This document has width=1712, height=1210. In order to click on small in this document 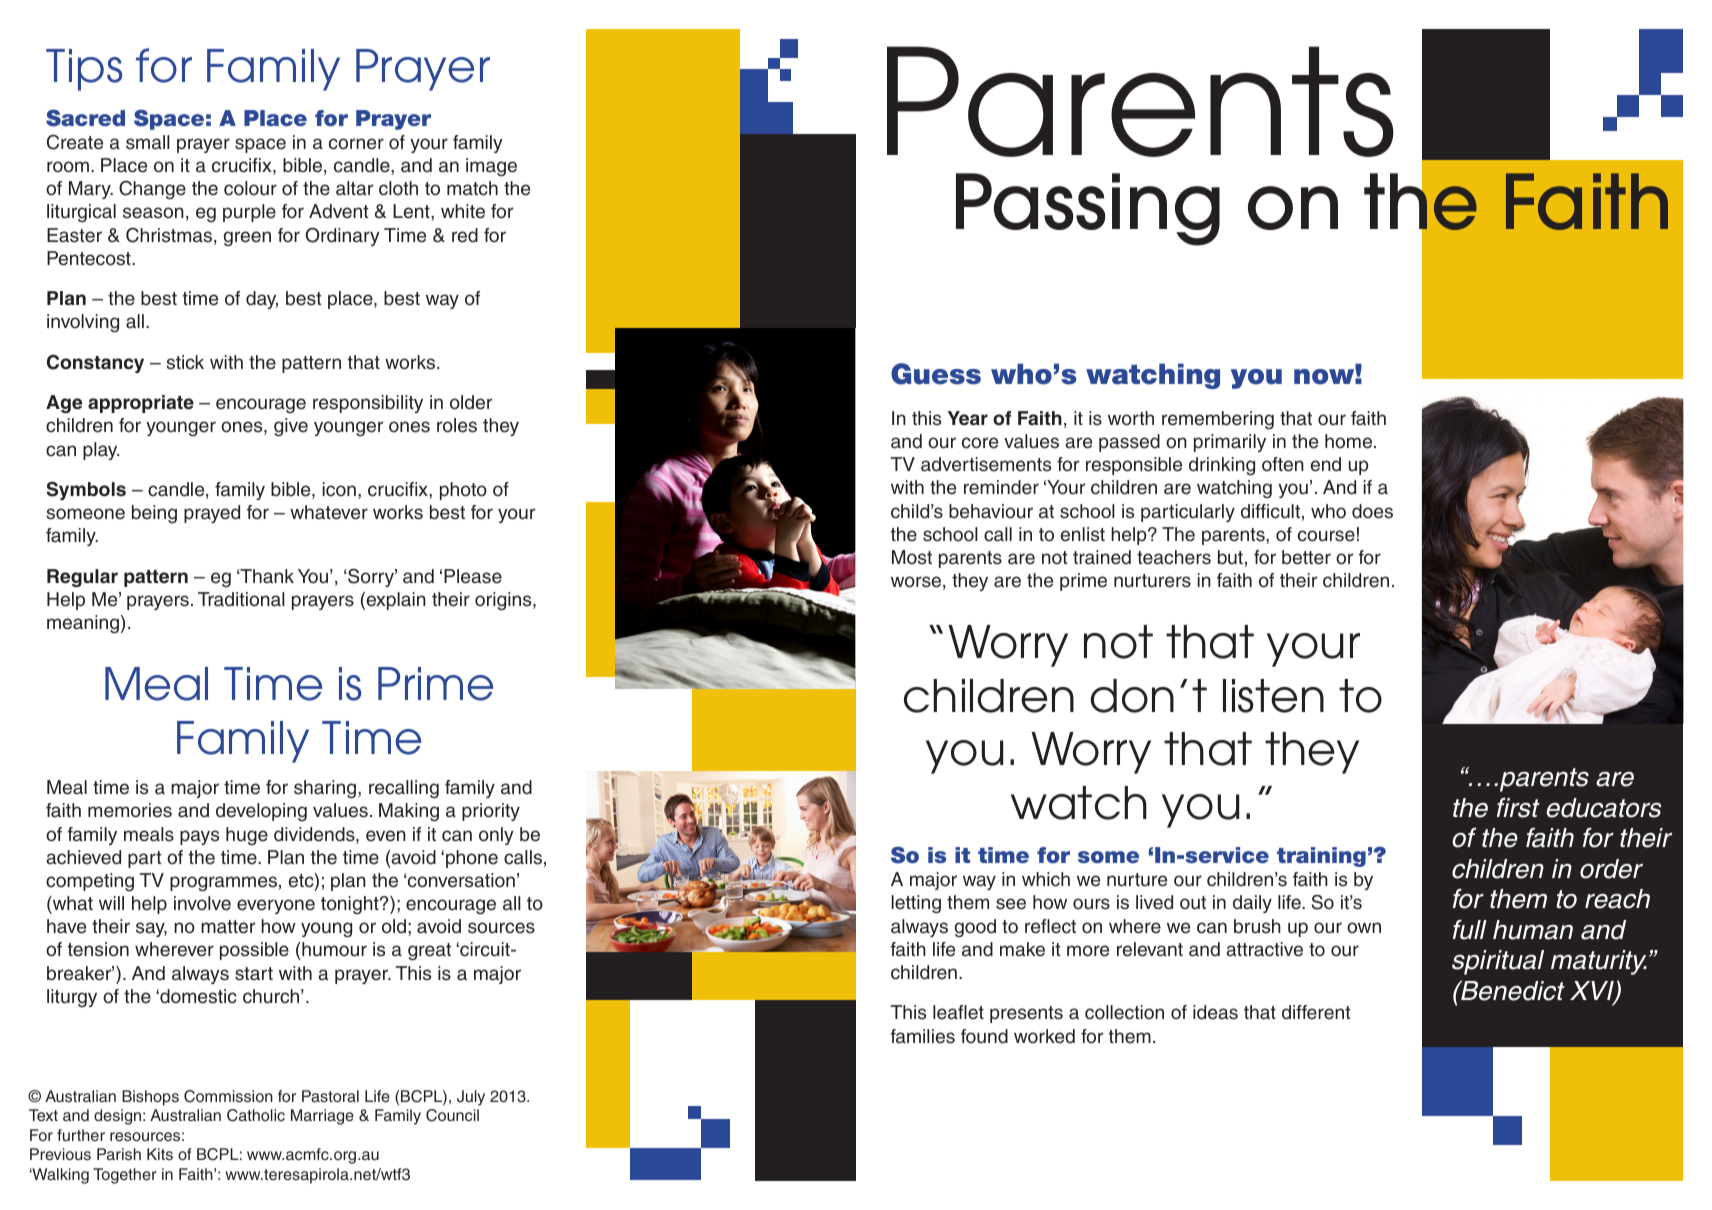, I will do `click(148, 142)`.
